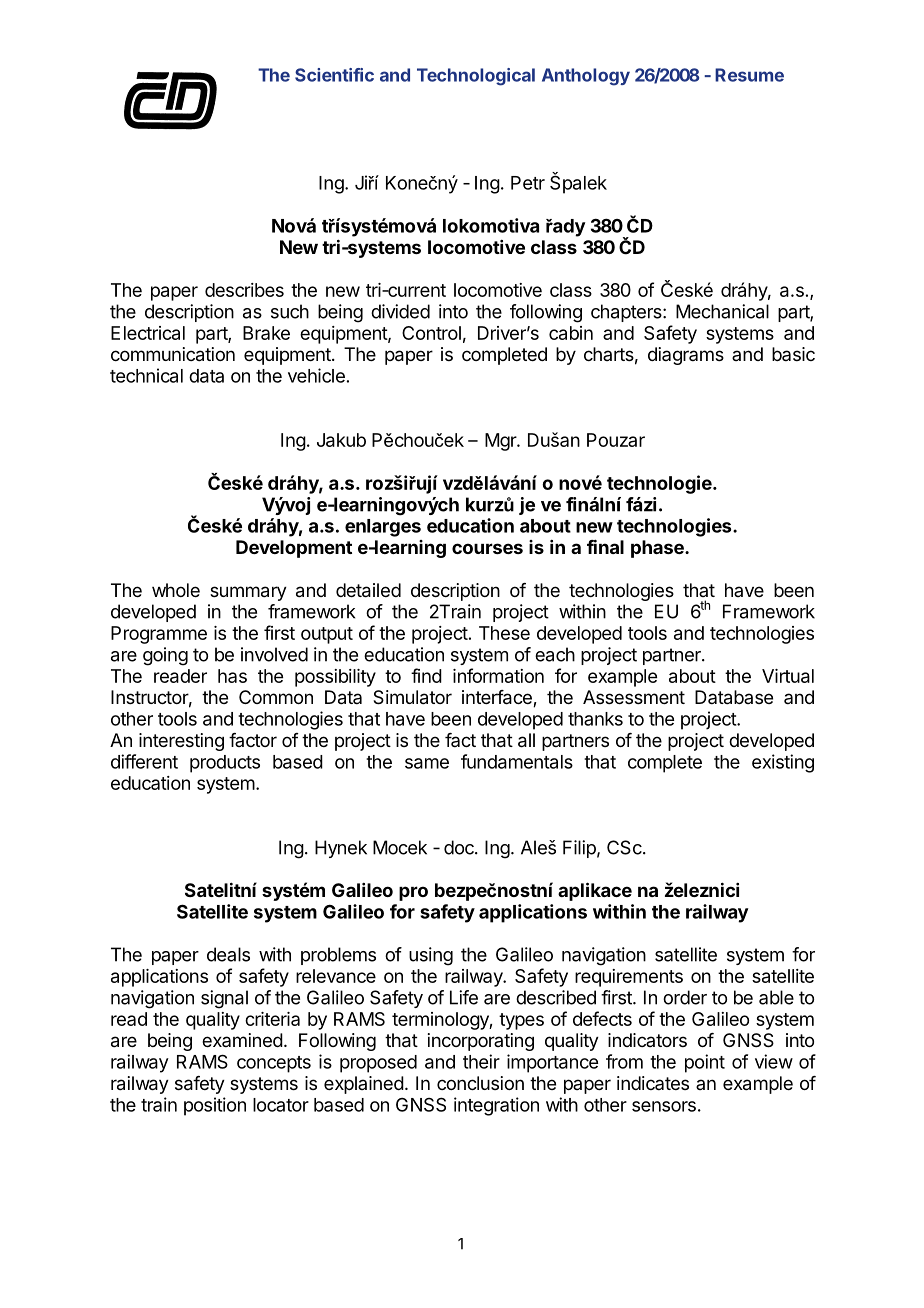  What do you see at coordinates (749, 75) in the screenshot?
I see `Resume` at bounding box center [749, 75].
